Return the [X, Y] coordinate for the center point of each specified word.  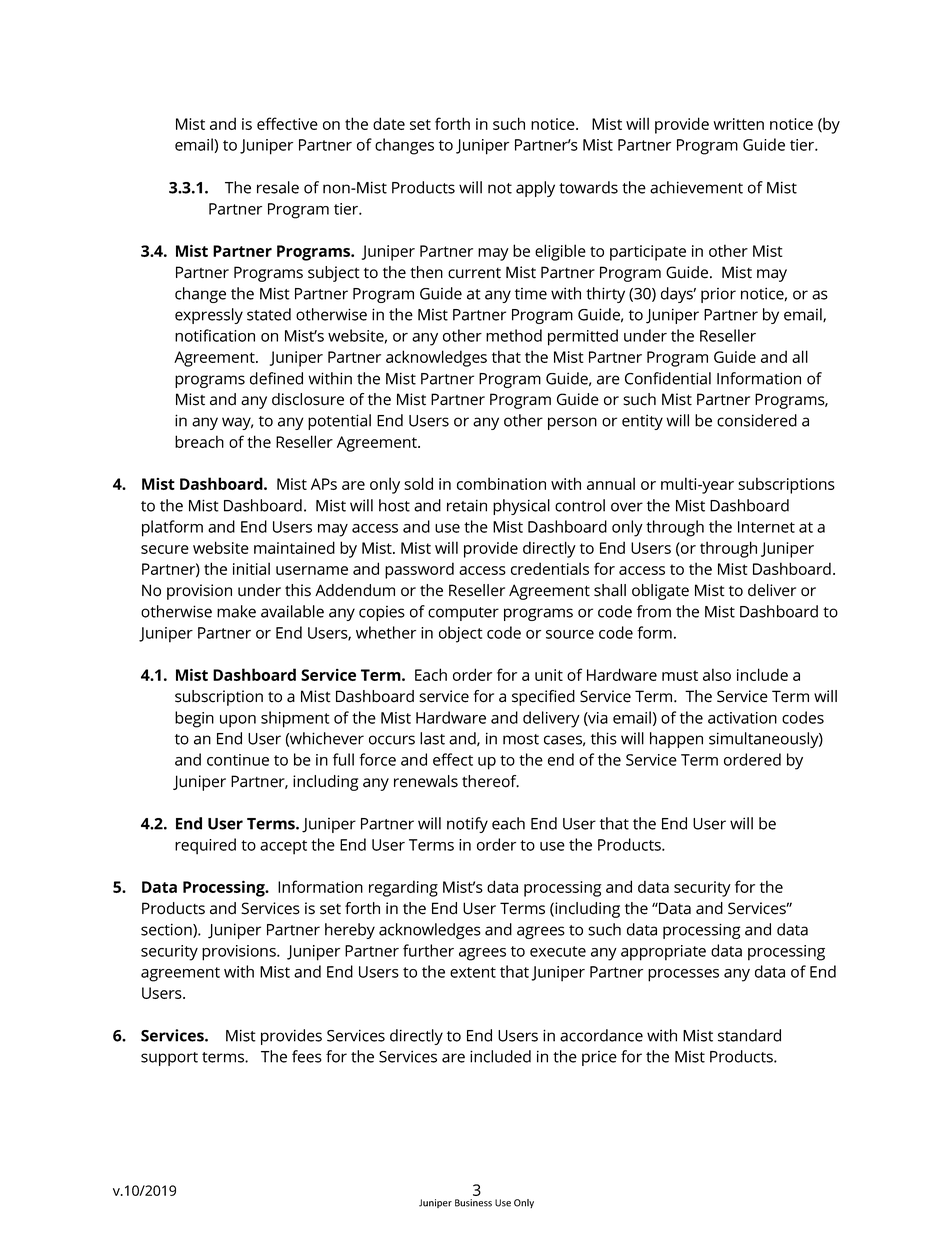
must [680, 675]
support [169, 1059]
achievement [696, 187]
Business [473, 1203]
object [461, 634]
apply [535, 189]
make [236, 611]
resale [278, 187]
